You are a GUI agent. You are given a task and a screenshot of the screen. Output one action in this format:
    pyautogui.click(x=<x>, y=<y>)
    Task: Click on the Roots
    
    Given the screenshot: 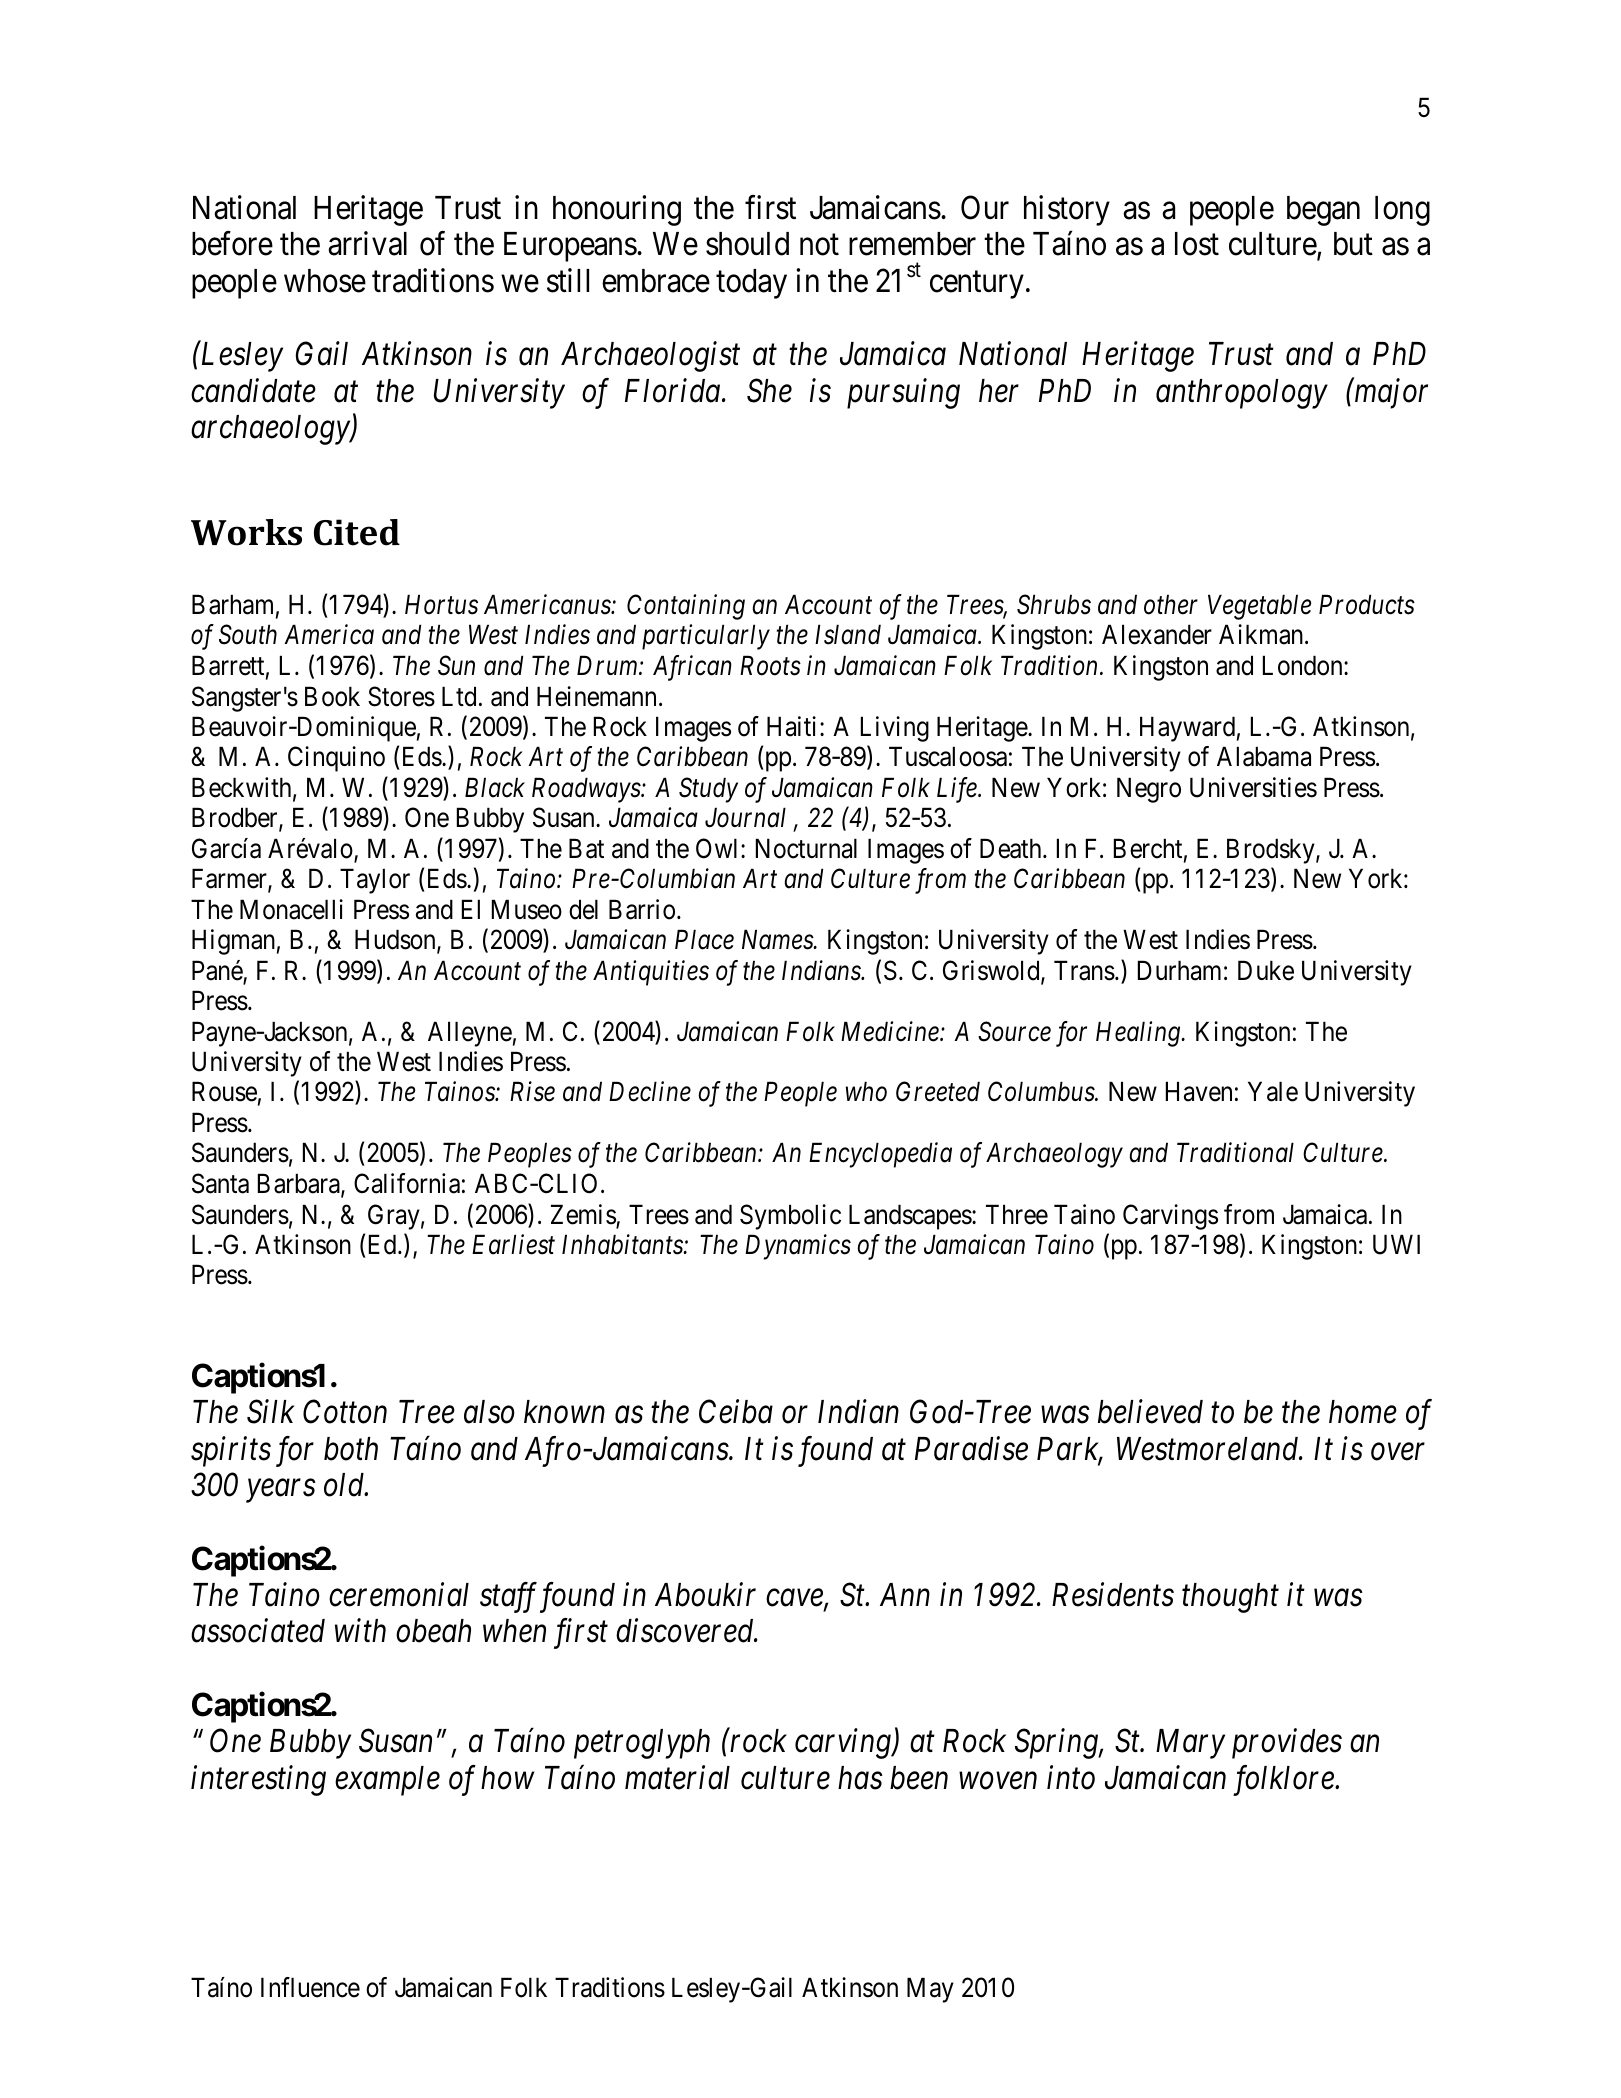 What is the action you would take?
    pyautogui.click(x=770, y=666)
